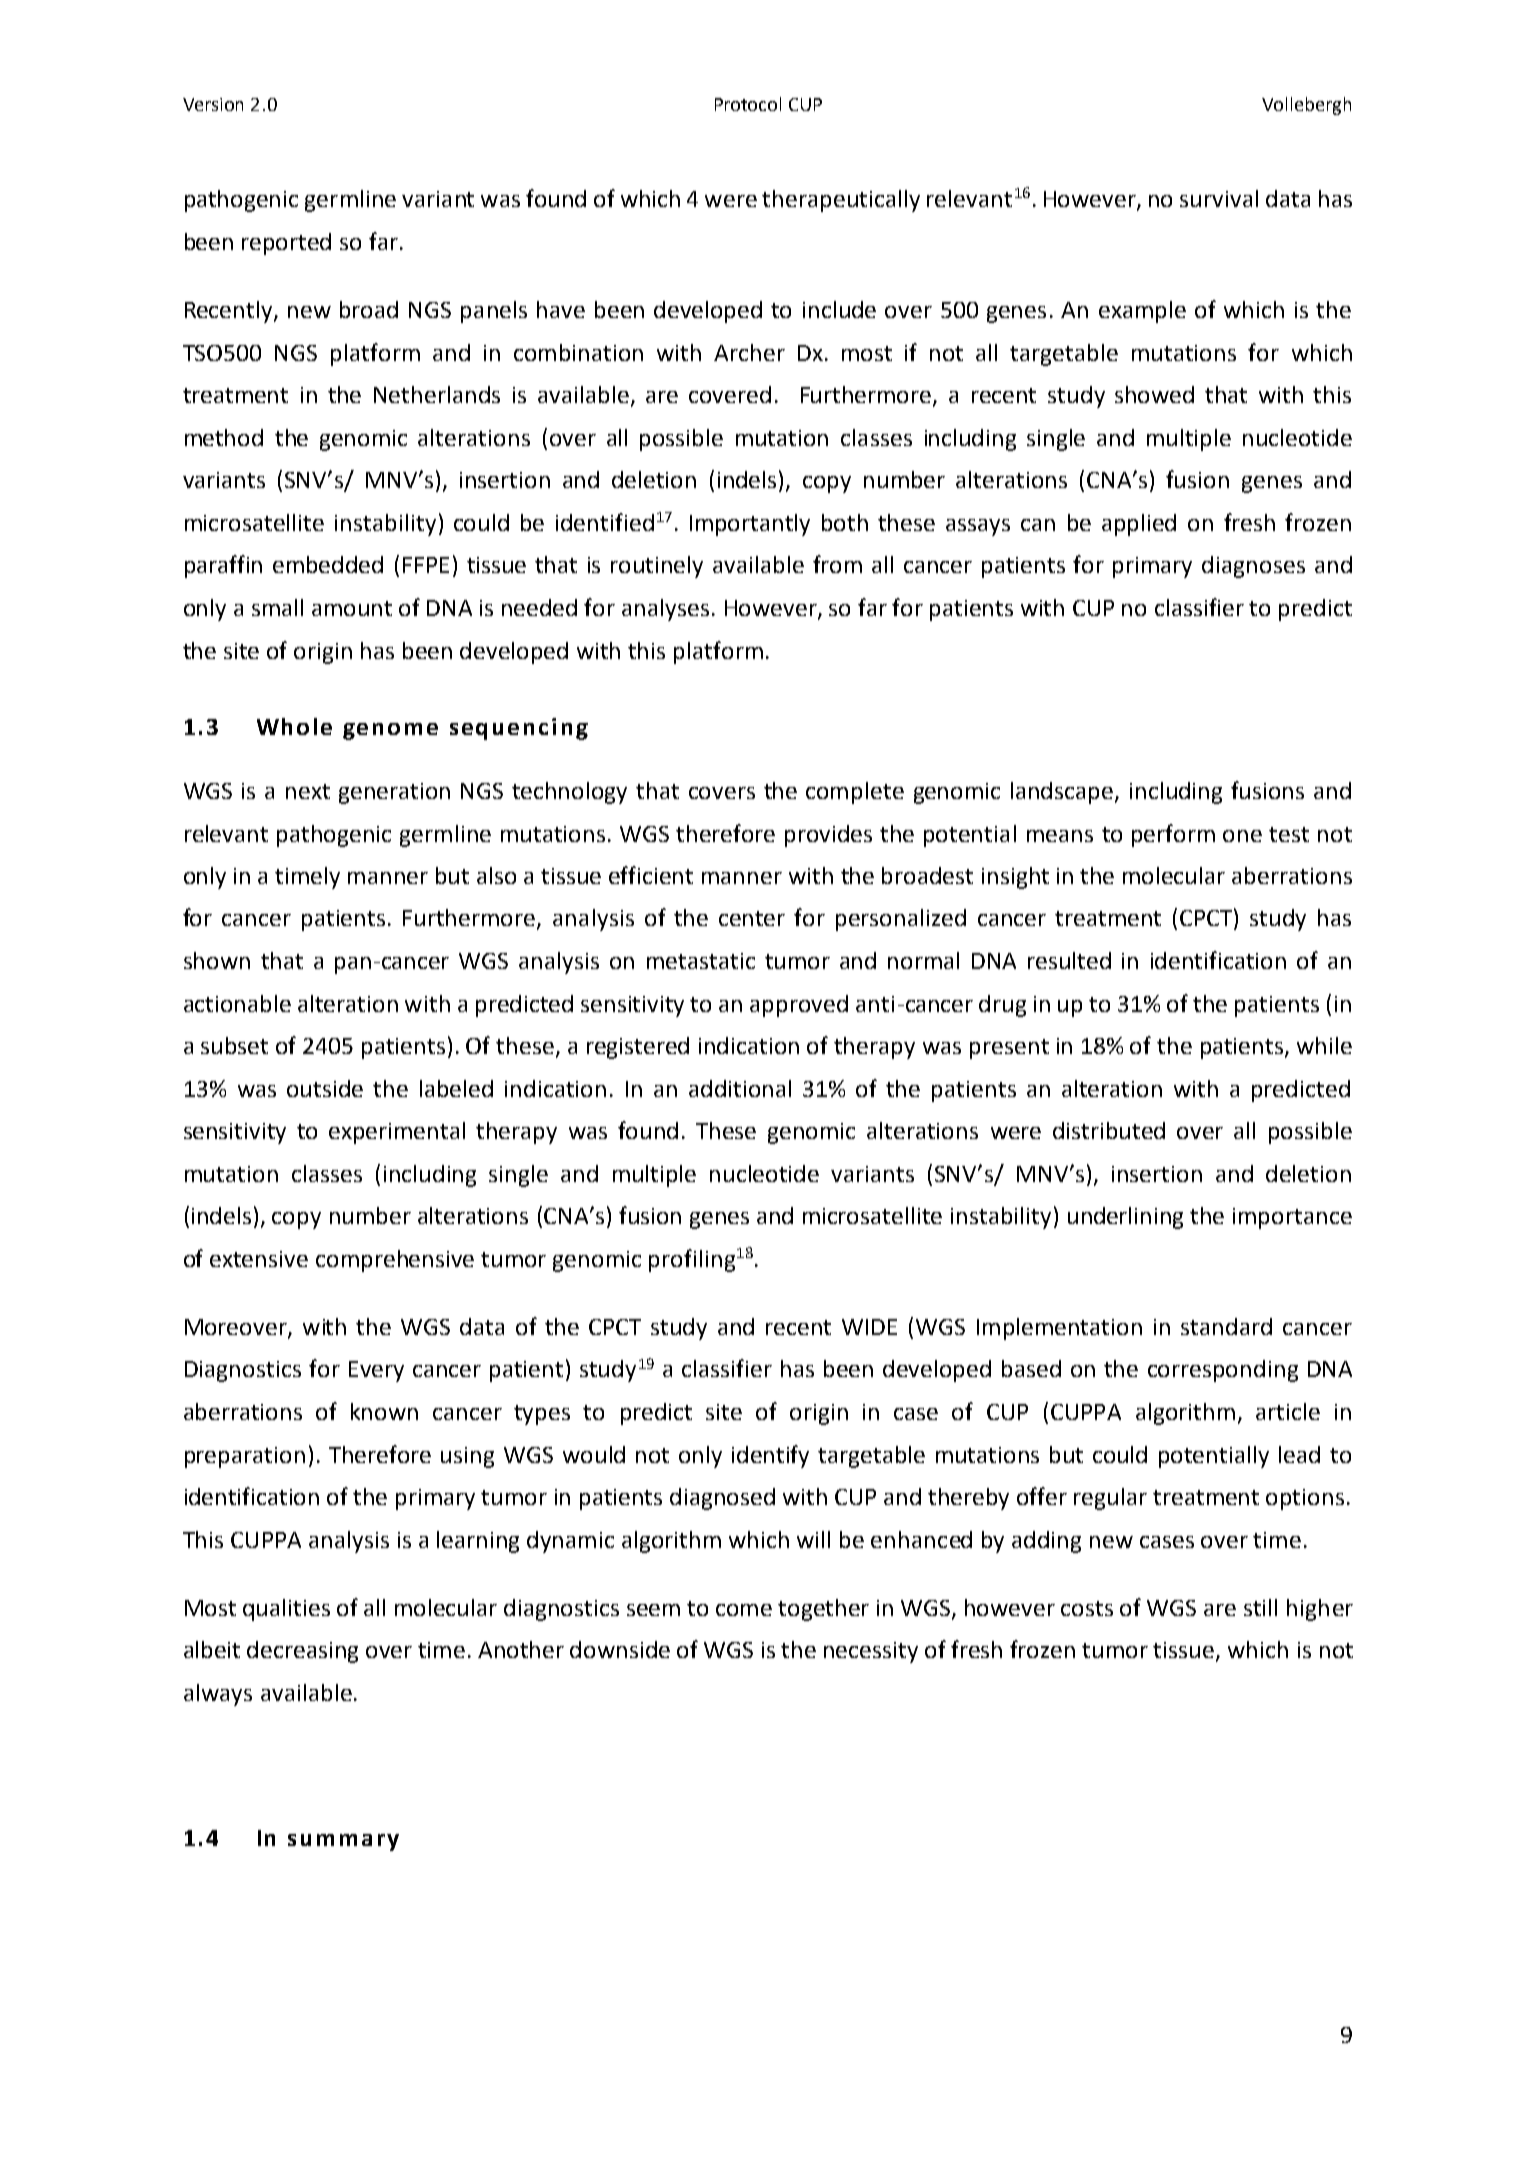 The image size is (1536, 2172). Describe the element at coordinates (286, 244) in the document. I see `reported` at that location.
